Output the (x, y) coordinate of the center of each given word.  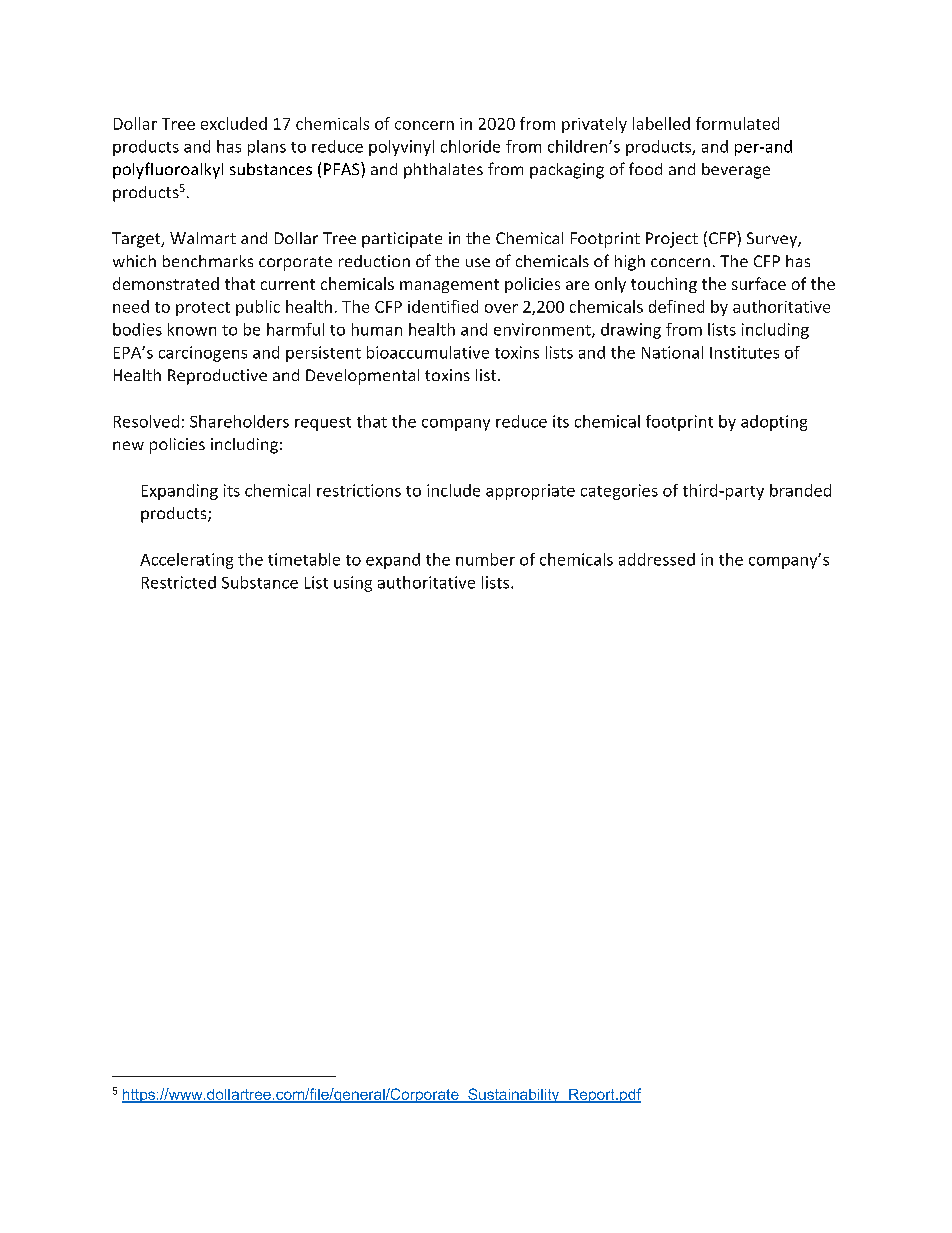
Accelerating (186, 561)
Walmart (203, 238)
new (128, 445)
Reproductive (217, 377)
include (453, 490)
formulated (737, 123)
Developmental (362, 377)
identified (443, 306)
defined (676, 306)
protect (203, 309)
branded (800, 490)
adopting (774, 423)
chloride (470, 146)
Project (672, 240)
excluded (234, 123)
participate (402, 240)
